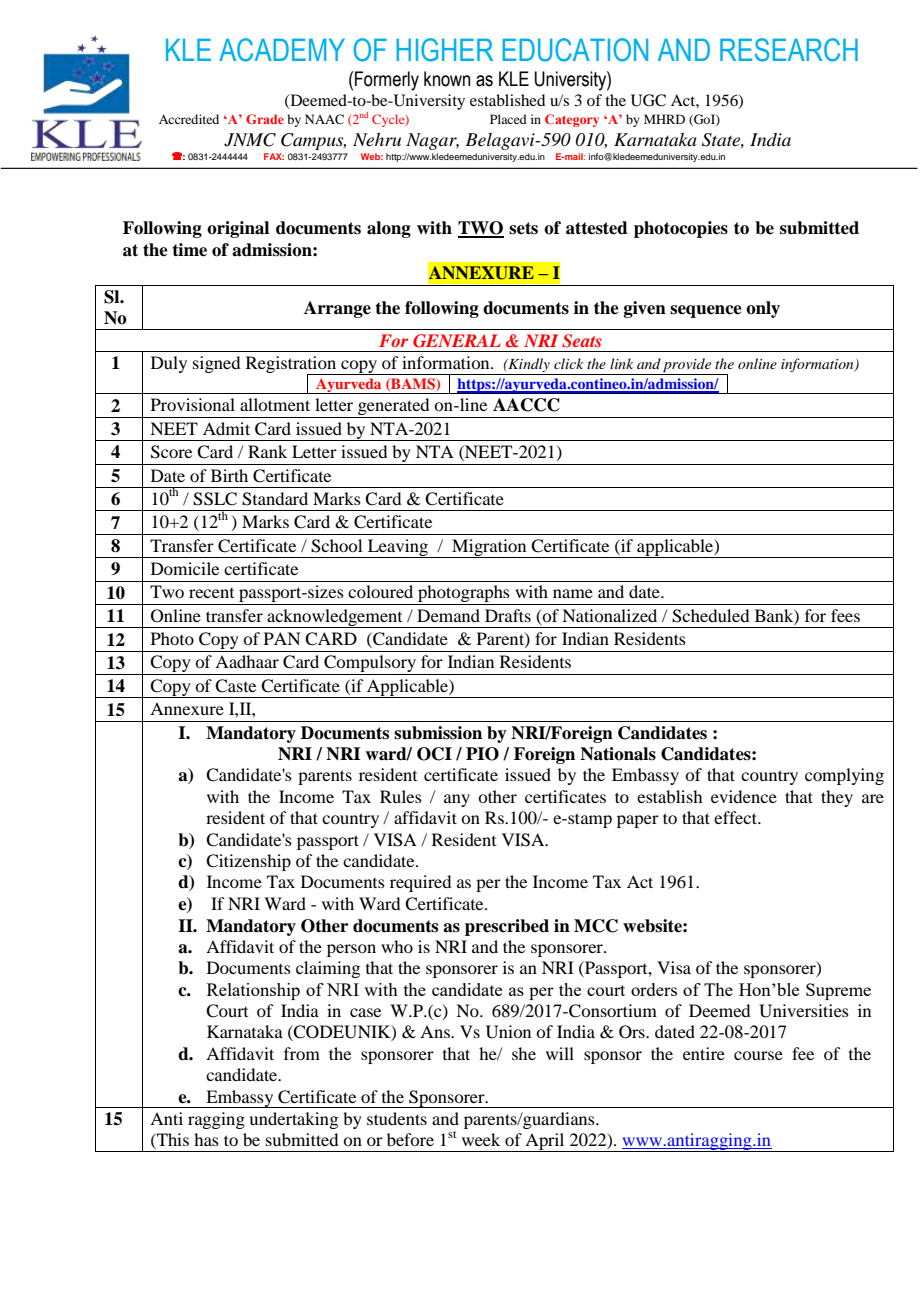 The height and width of the screenshot is (1307, 924). I want to click on RESEARCH, so click(789, 50).
